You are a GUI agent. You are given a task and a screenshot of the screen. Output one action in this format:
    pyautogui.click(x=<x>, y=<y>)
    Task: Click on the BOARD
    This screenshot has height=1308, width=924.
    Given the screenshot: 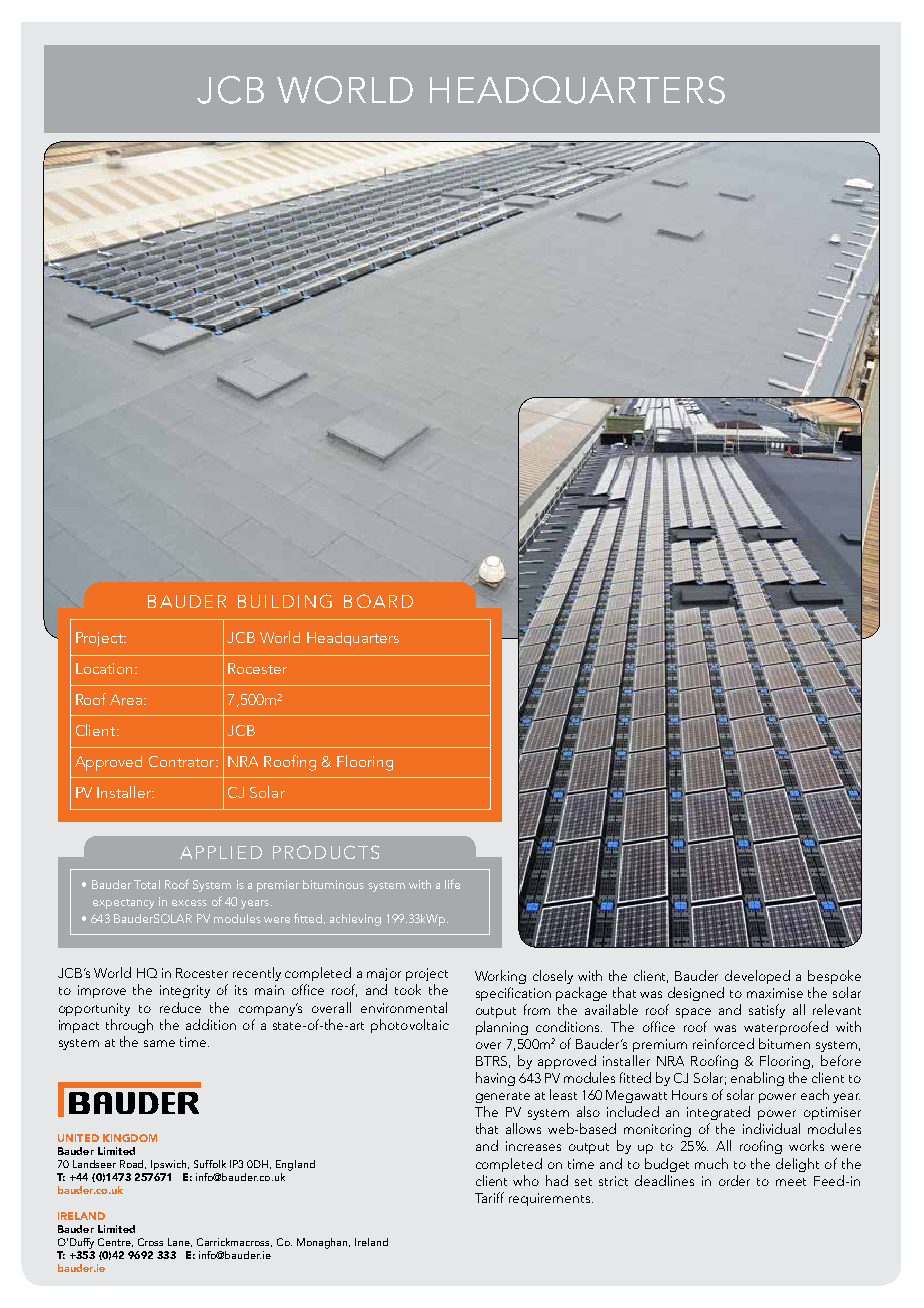 What is the action you would take?
    pyautogui.click(x=378, y=601)
